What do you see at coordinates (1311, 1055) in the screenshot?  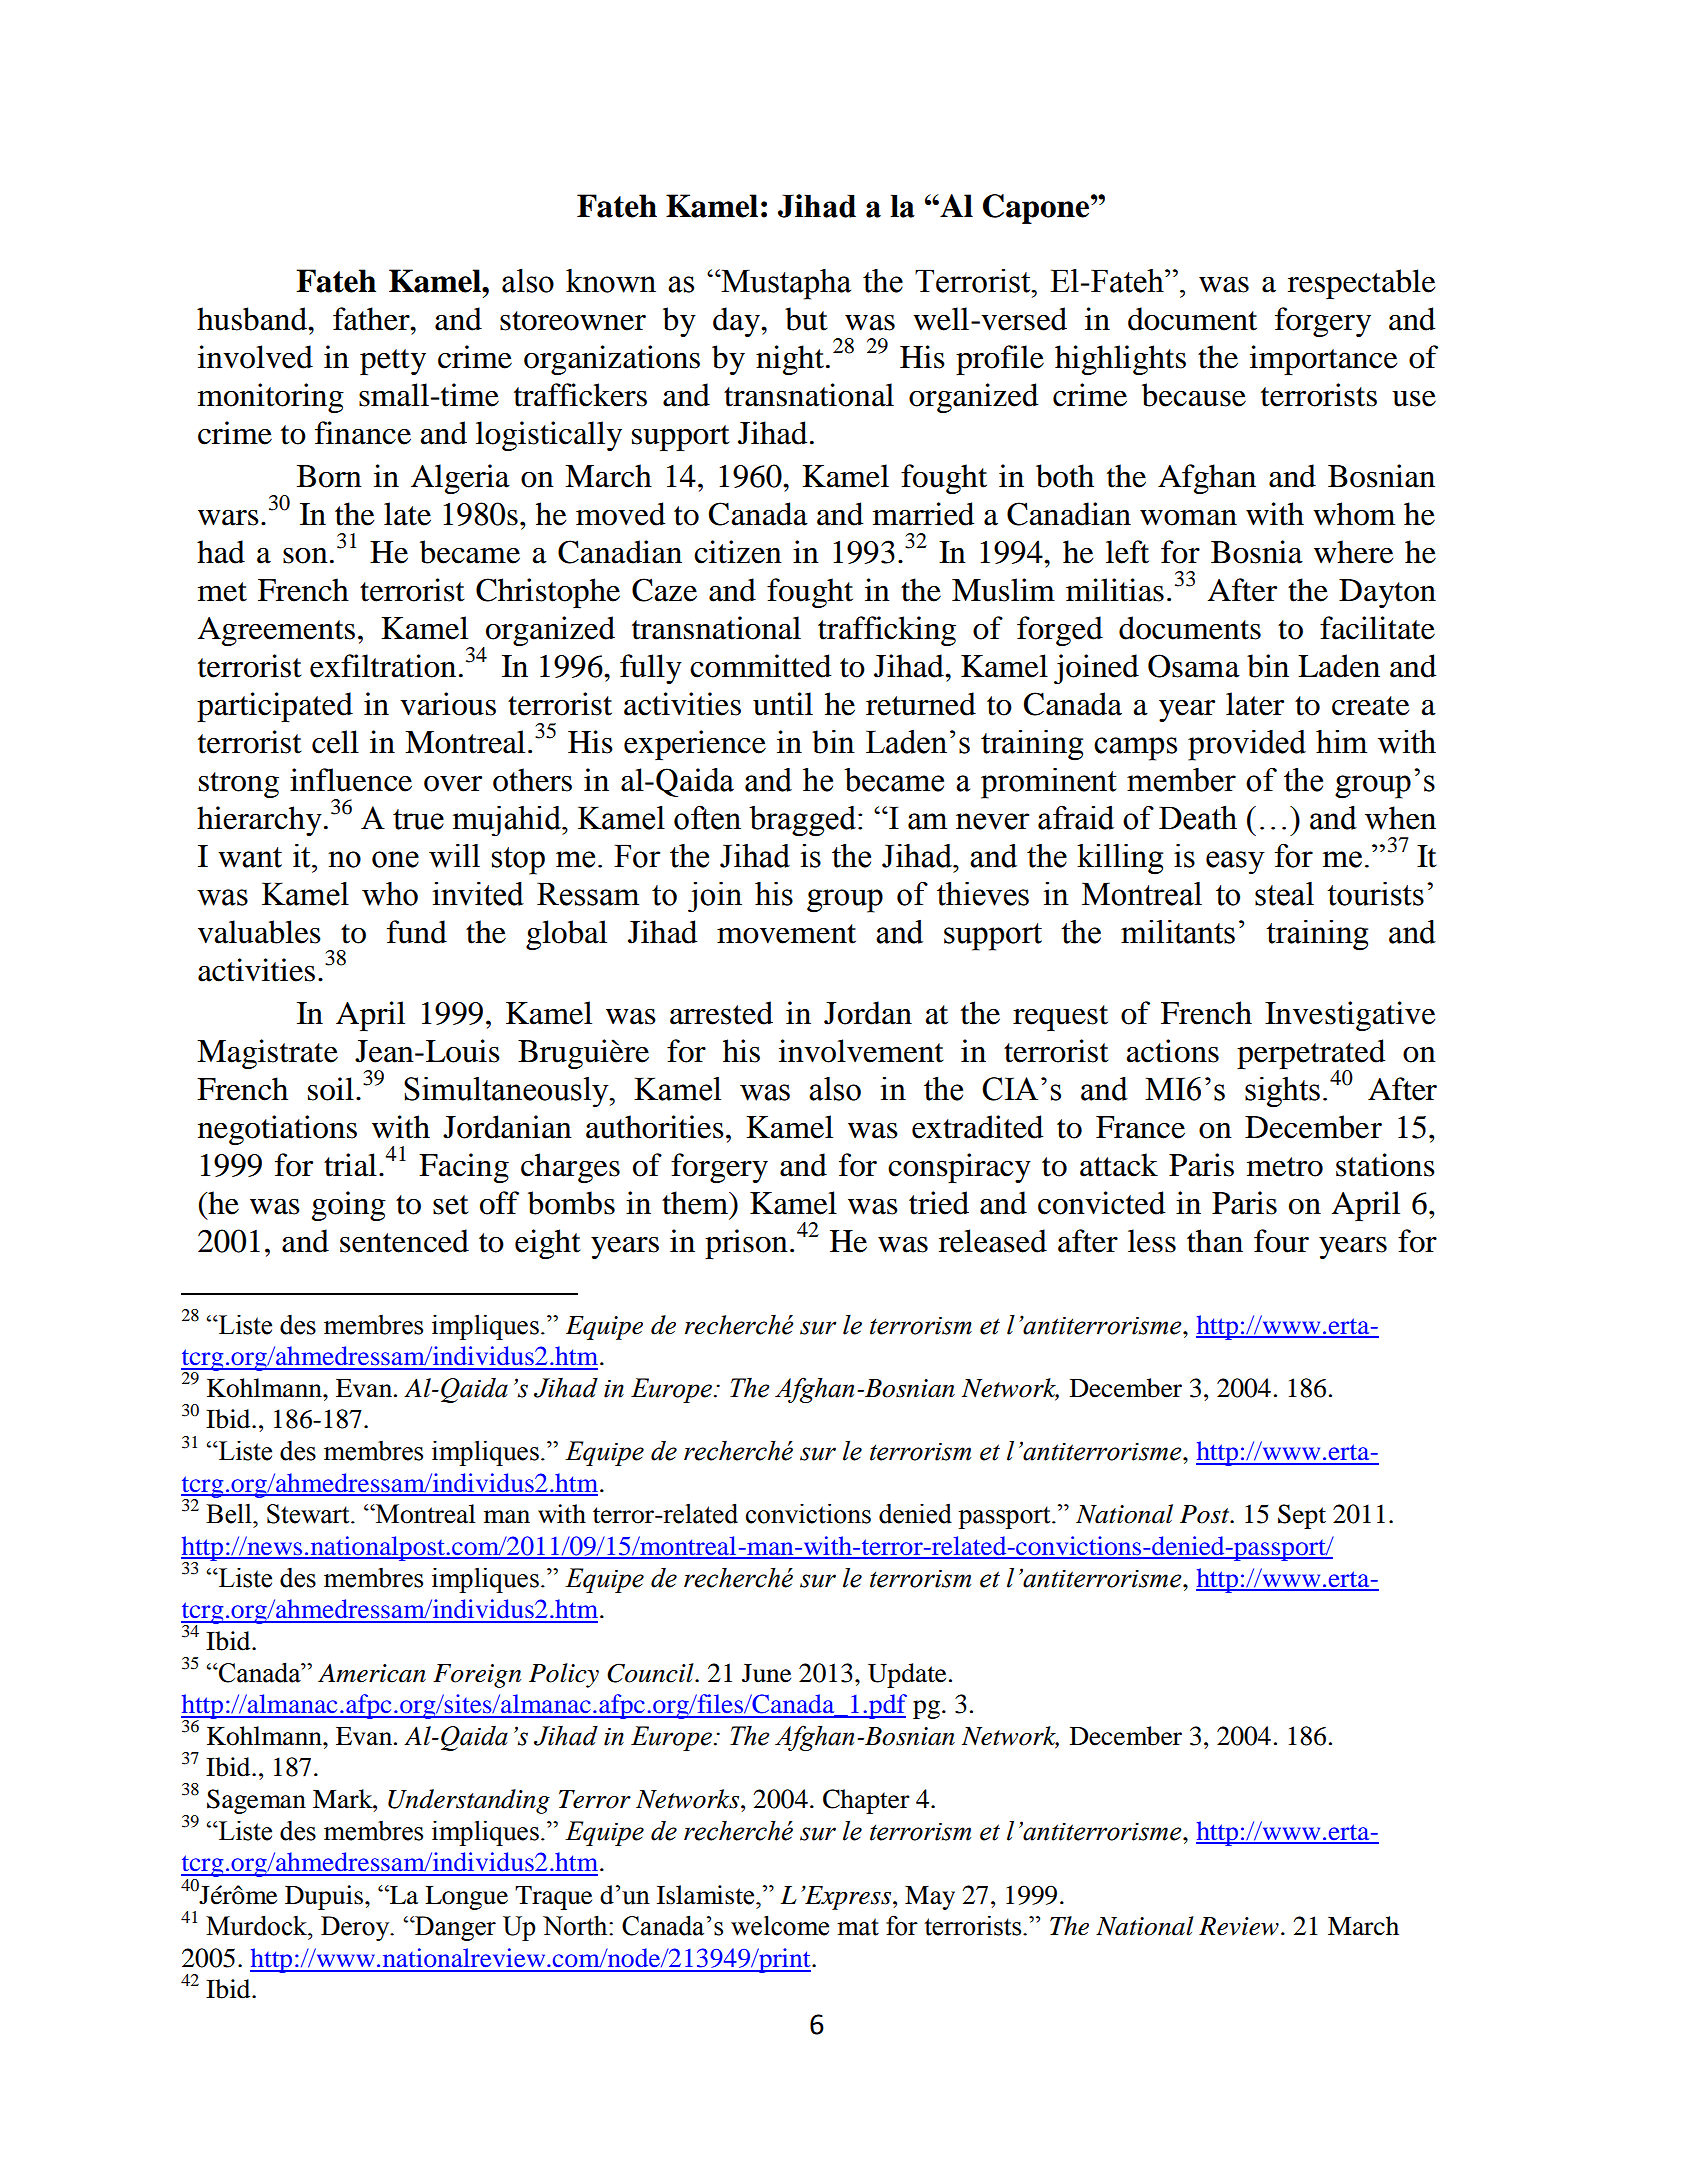 I see `perpetrated` at bounding box center [1311, 1055].
